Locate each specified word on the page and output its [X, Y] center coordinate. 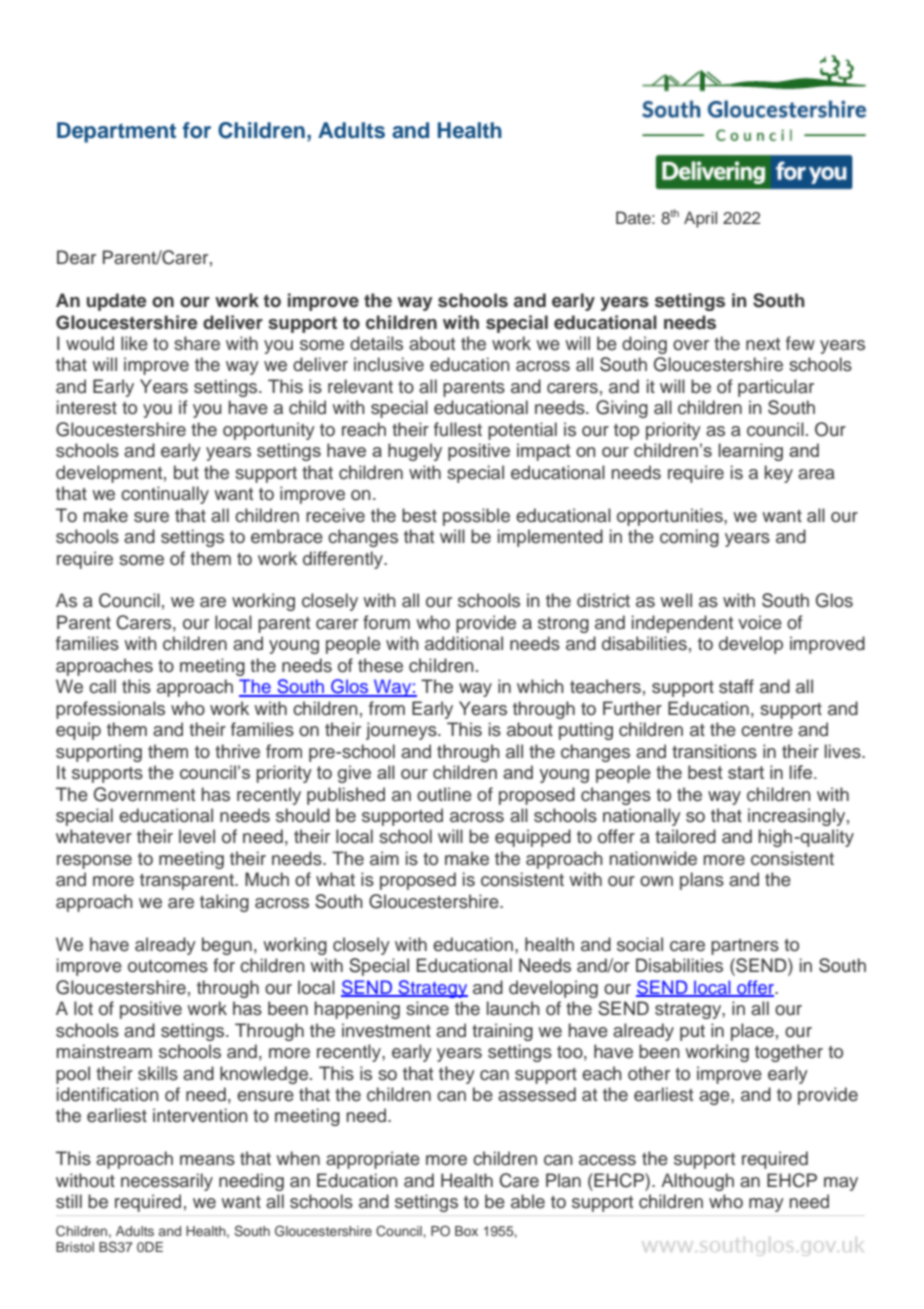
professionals [110, 710]
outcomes [168, 966]
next [763, 344]
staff [736, 686]
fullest [458, 429]
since [427, 1008]
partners [745, 947]
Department [116, 132]
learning [750, 452]
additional [464, 643]
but [186, 472]
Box [466, 1231]
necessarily [167, 1182]
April [700, 219]
